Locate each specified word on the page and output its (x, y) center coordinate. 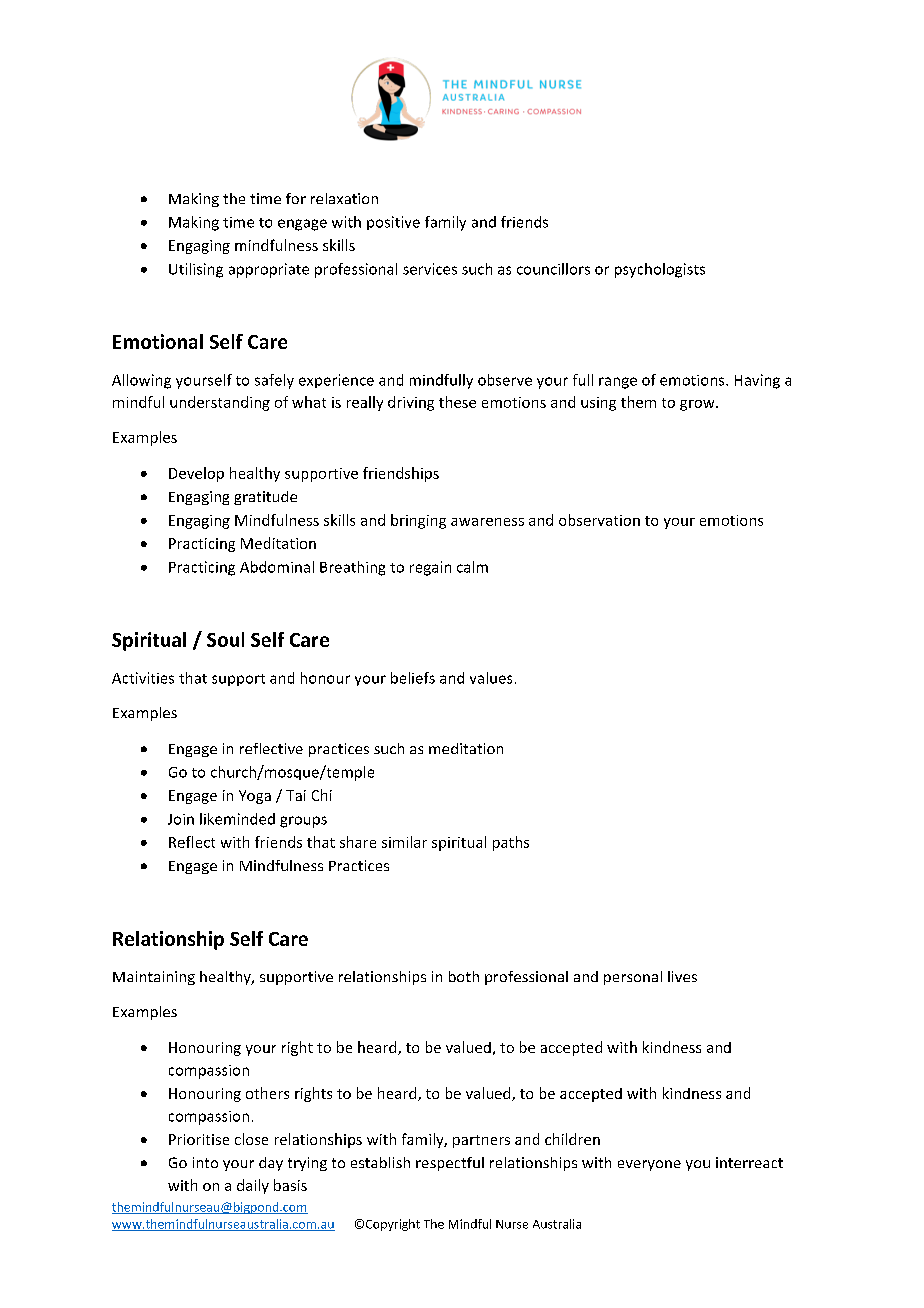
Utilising (196, 270)
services (430, 269)
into (205, 1162)
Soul (225, 639)
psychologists (660, 270)
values (491, 678)
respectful (450, 1164)
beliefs (413, 678)
